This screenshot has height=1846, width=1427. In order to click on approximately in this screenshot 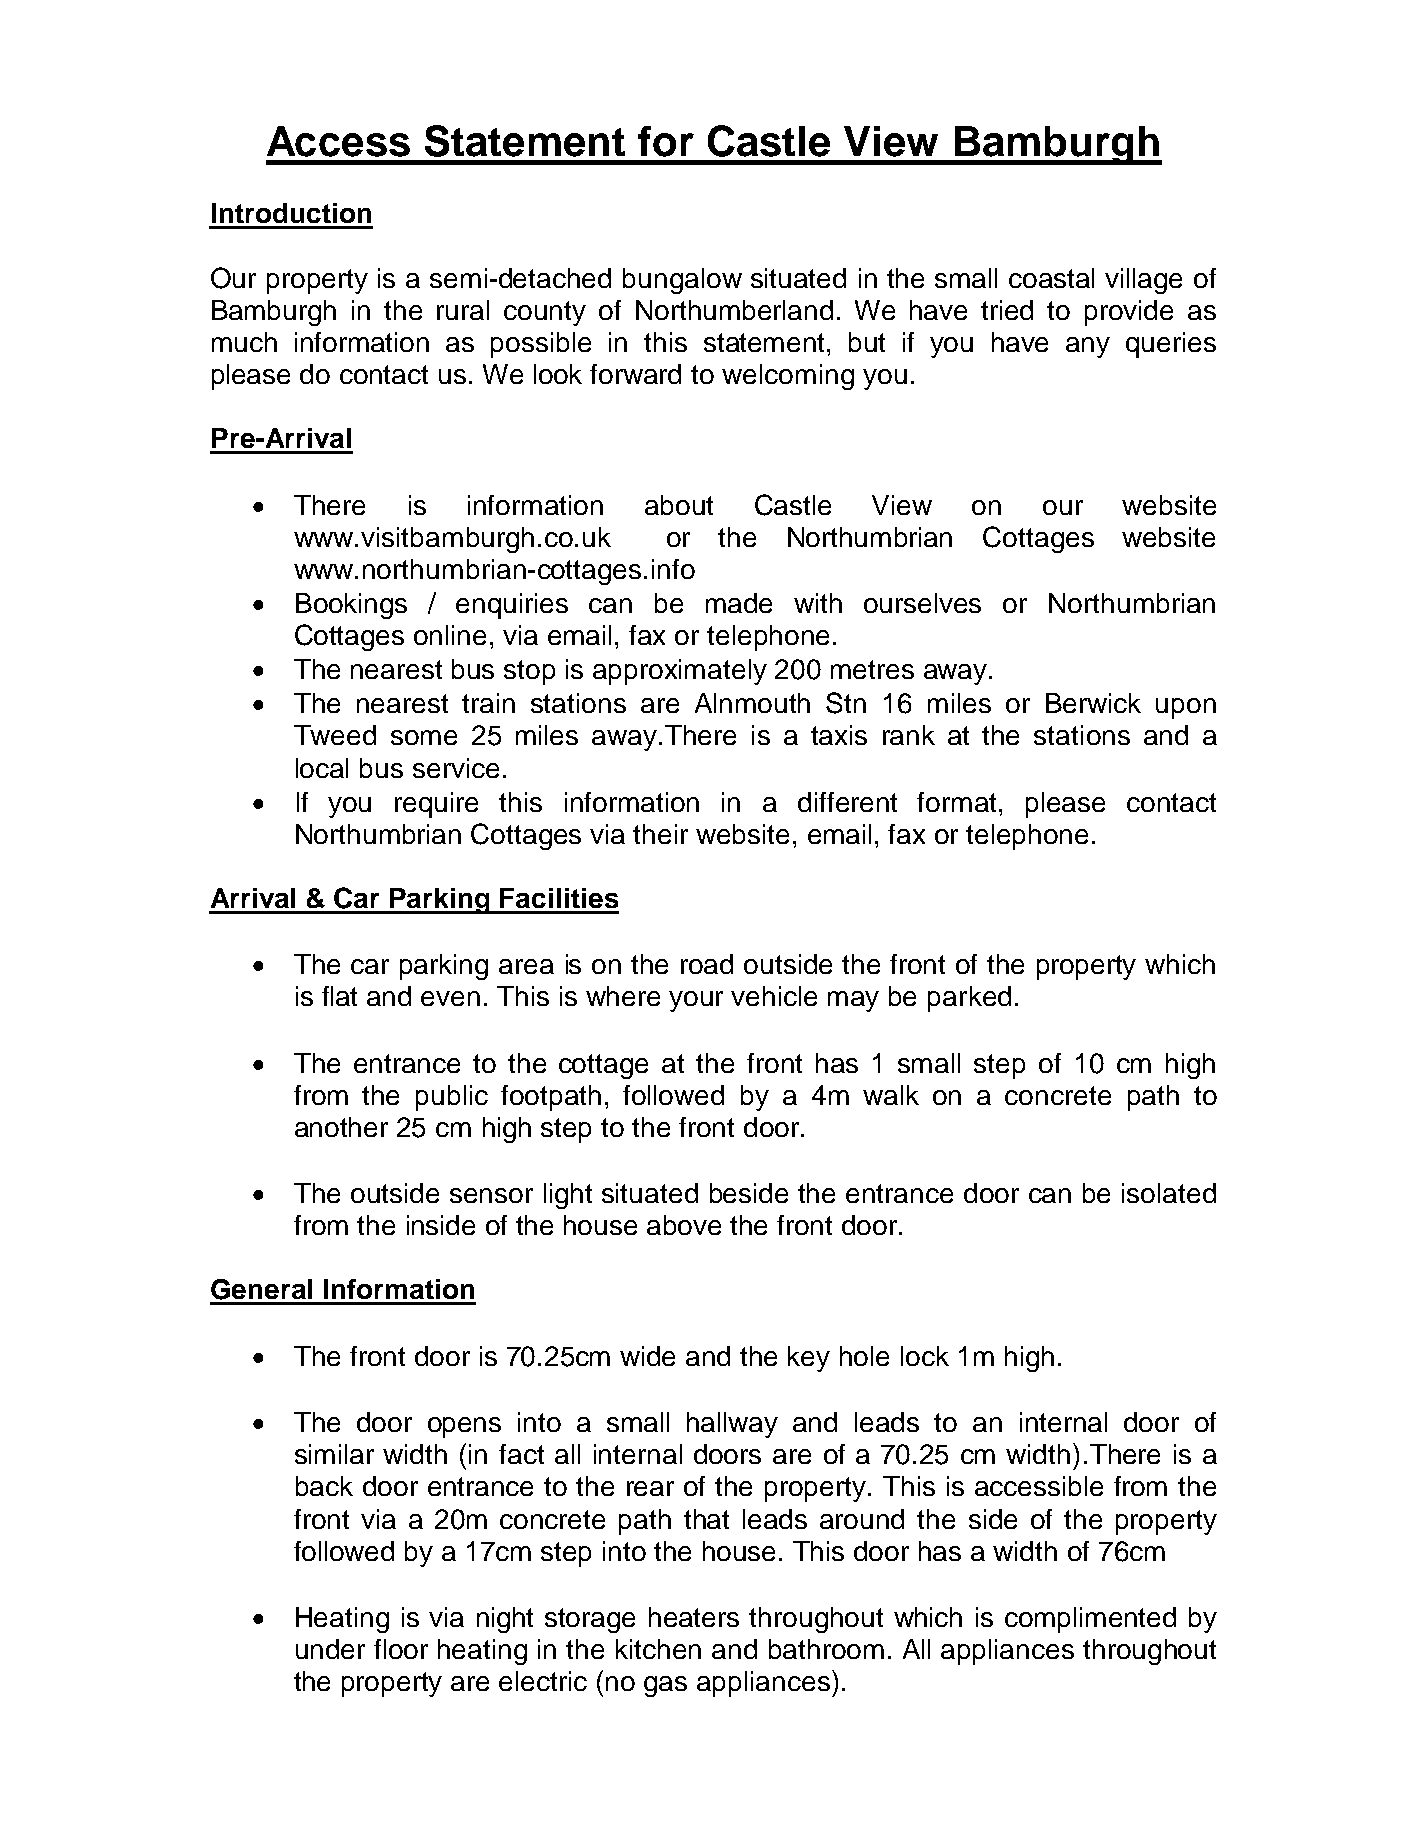, I will do `click(680, 672)`.
